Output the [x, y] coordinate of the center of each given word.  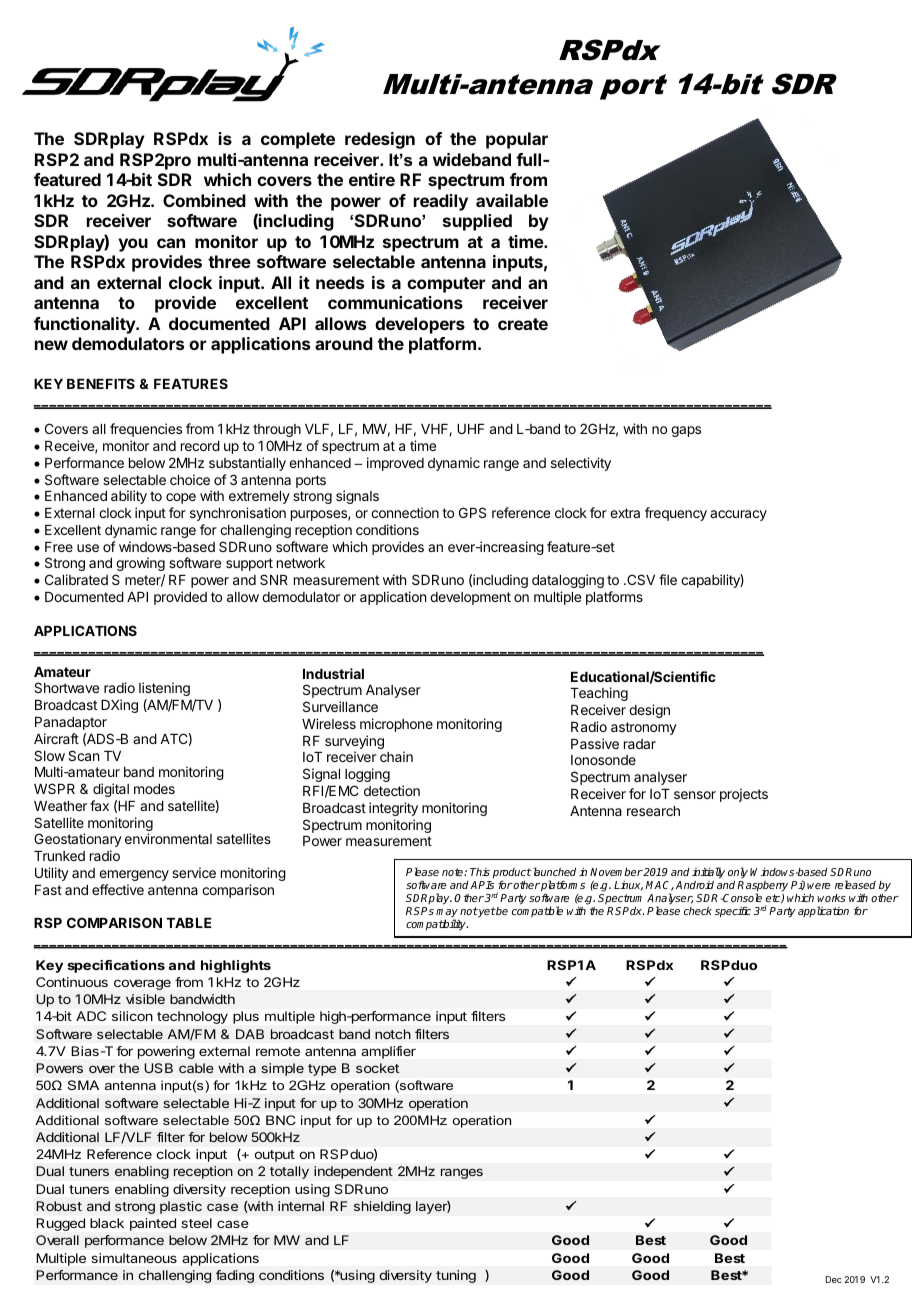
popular [517, 140]
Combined [204, 200]
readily [441, 202]
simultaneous [134, 1258]
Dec [834, 1279]
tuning [456, 1276]
